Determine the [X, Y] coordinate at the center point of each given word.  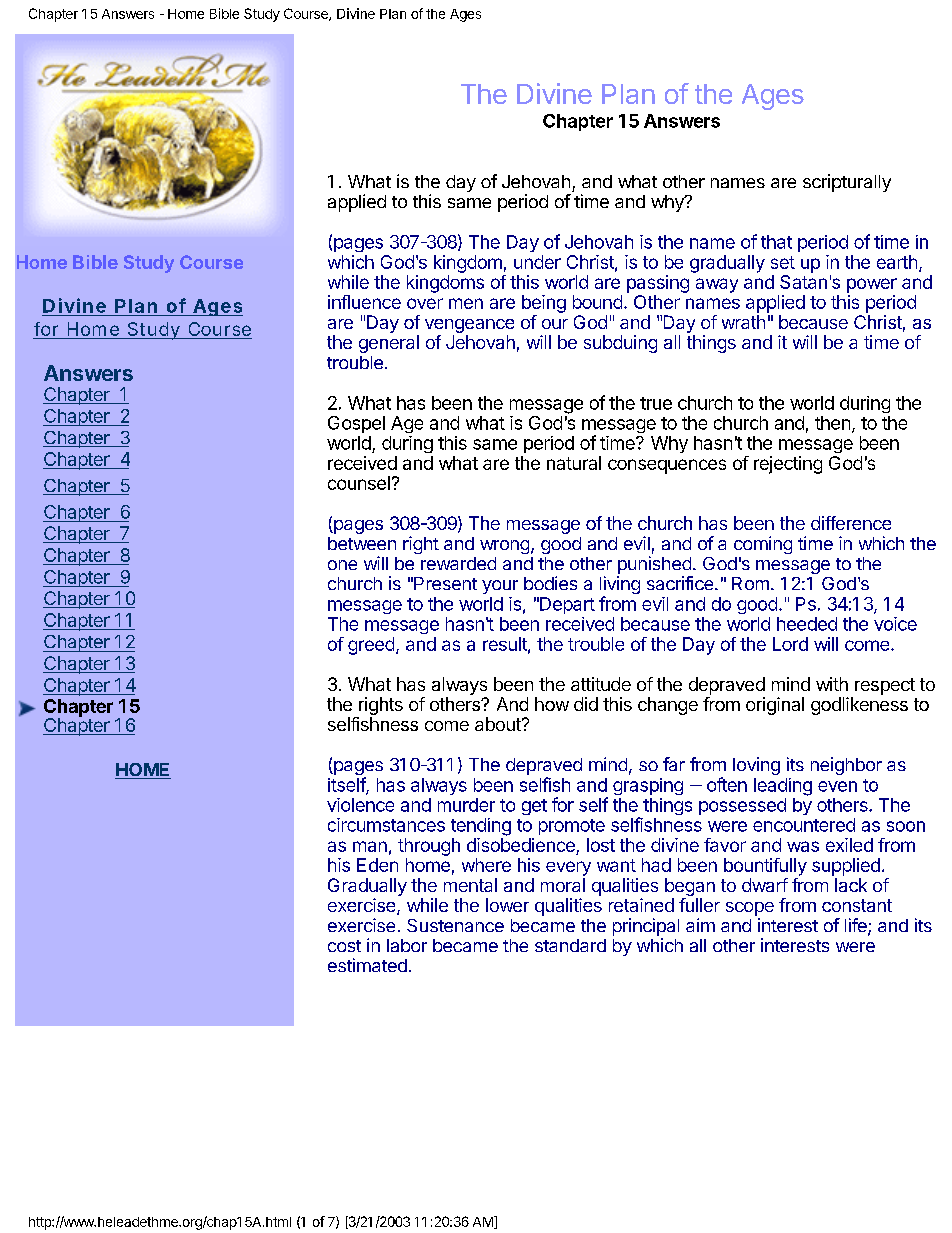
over [425, 303]
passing [658, 284]
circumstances [386, 825]
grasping [648, 786]
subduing [620, 344]
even [837, 786]
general [389, 344]
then [832, 423]
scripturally [847, 183]
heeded [807, 624]
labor [407, 945]
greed [371, 646]
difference [851, 523]
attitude [601, 684]
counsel [359, 483]
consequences [667, 466]
